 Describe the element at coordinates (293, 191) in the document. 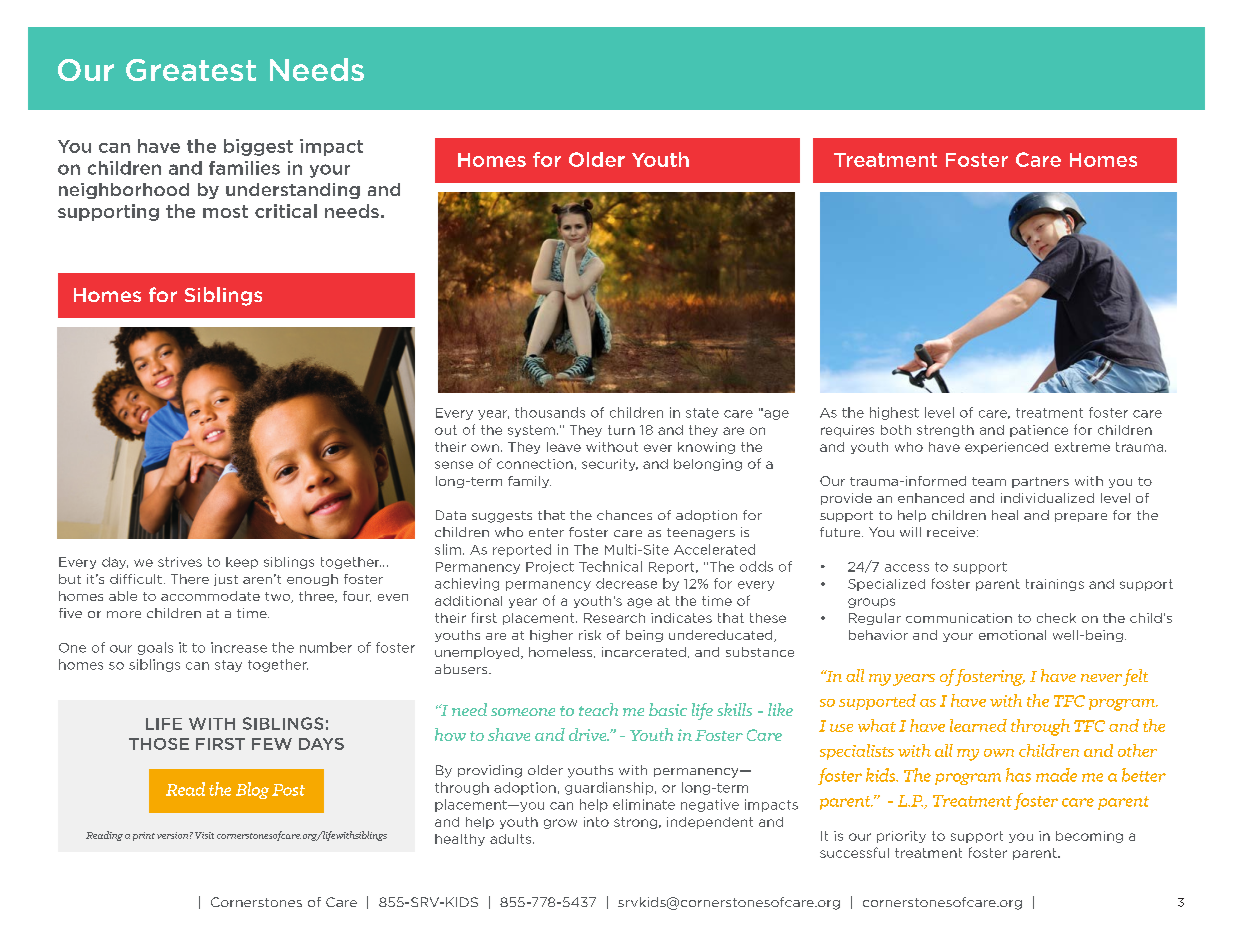

I see `understanding` at that location.
